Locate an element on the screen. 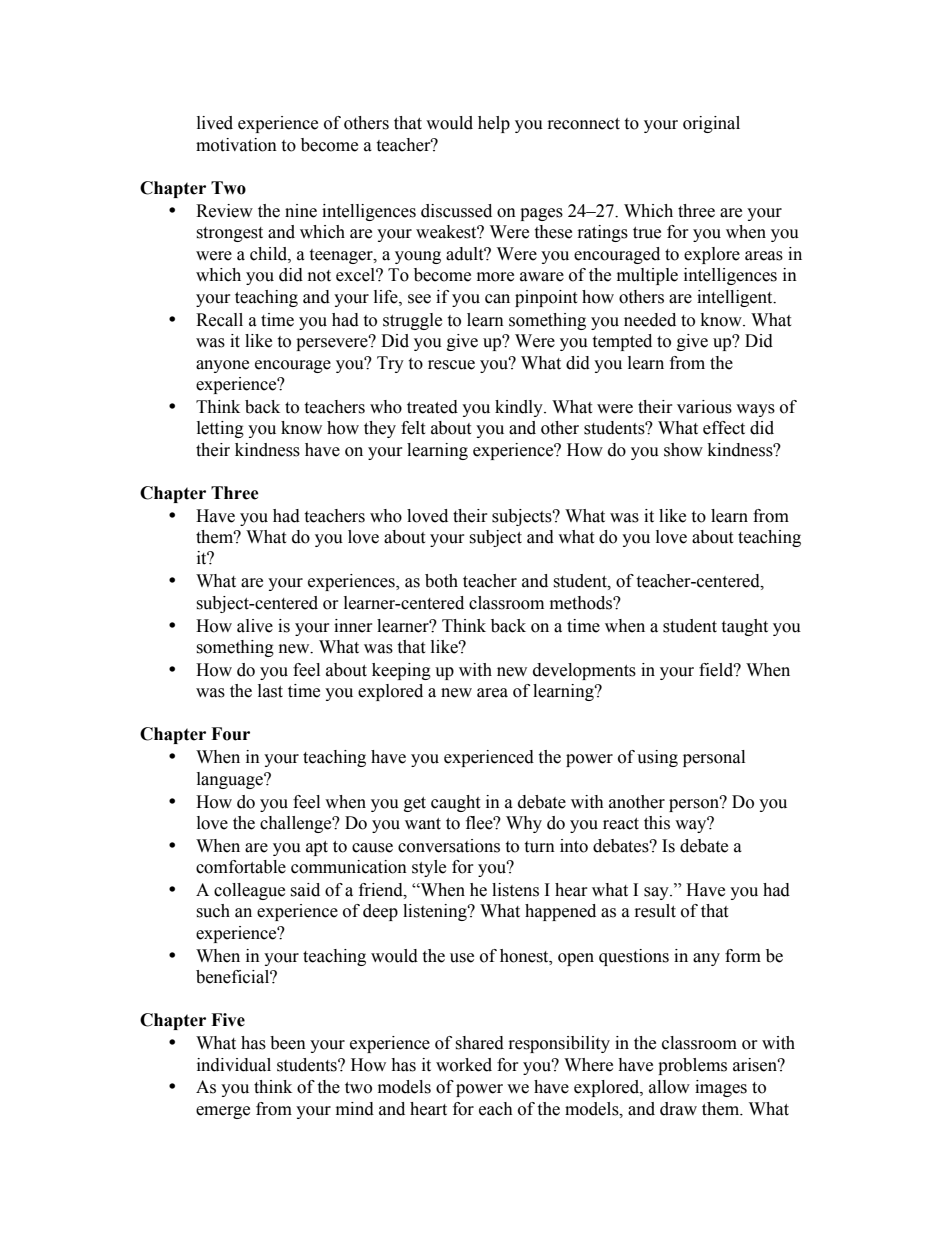  original is located at coordinates (711, 124).
